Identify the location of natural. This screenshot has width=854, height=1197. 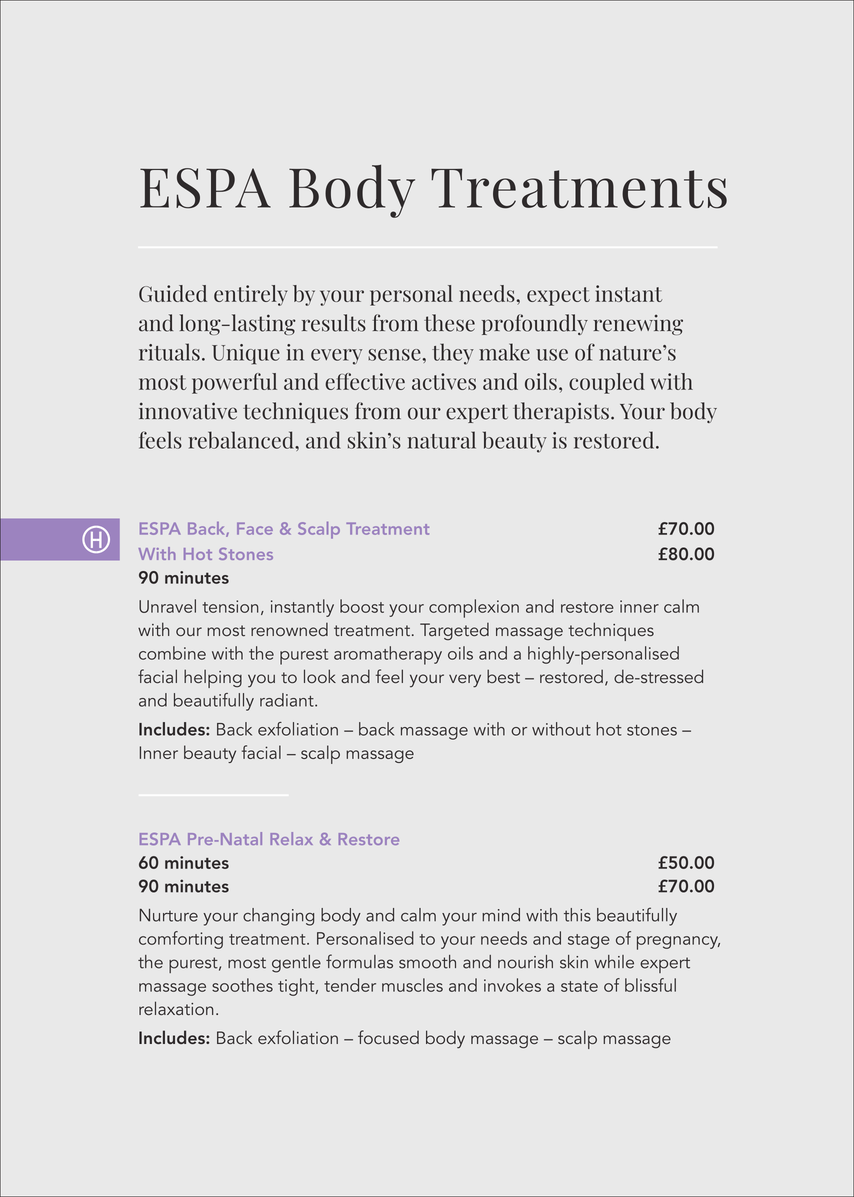
(442, 440).
